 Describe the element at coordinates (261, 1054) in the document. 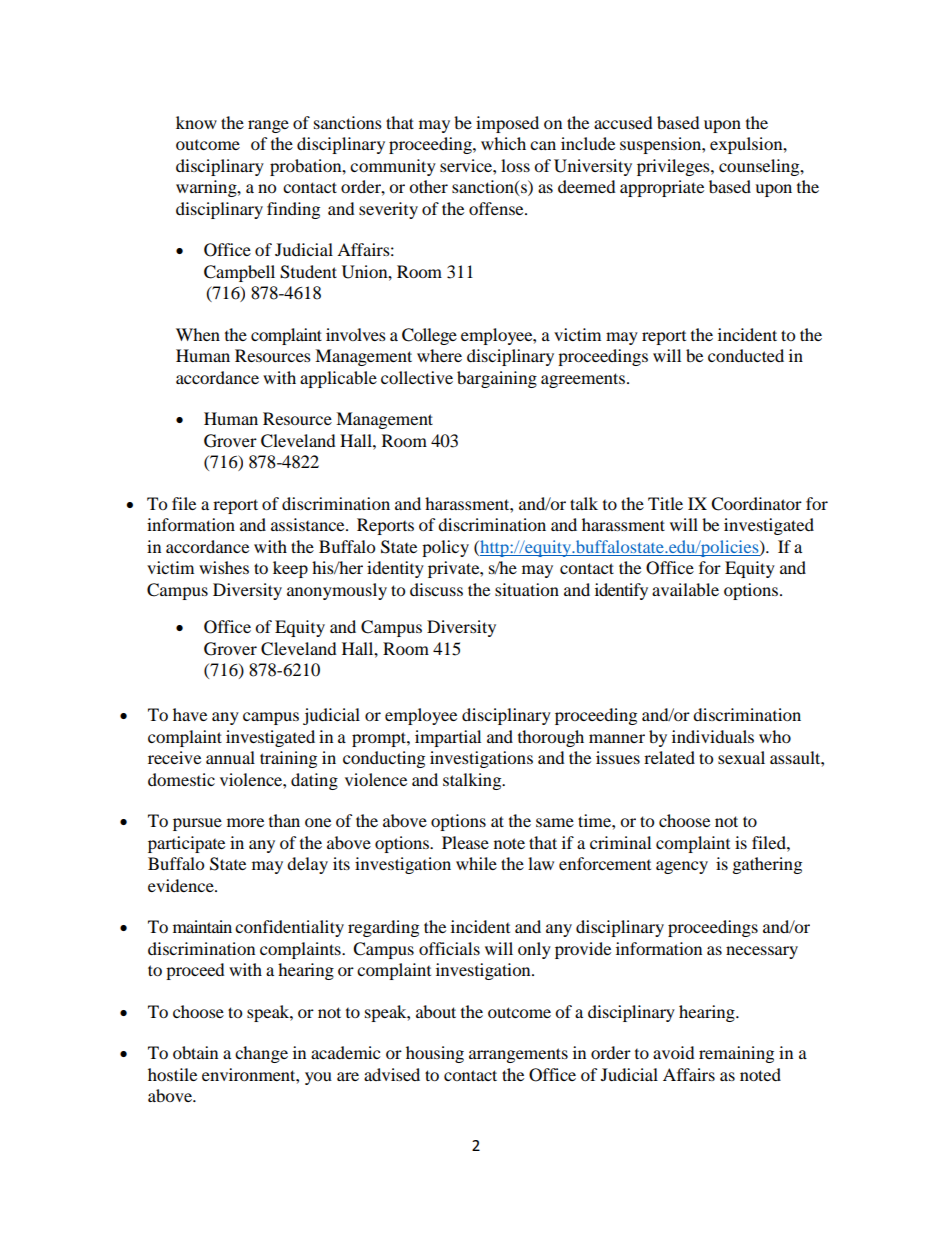

I see `change` at that location.
